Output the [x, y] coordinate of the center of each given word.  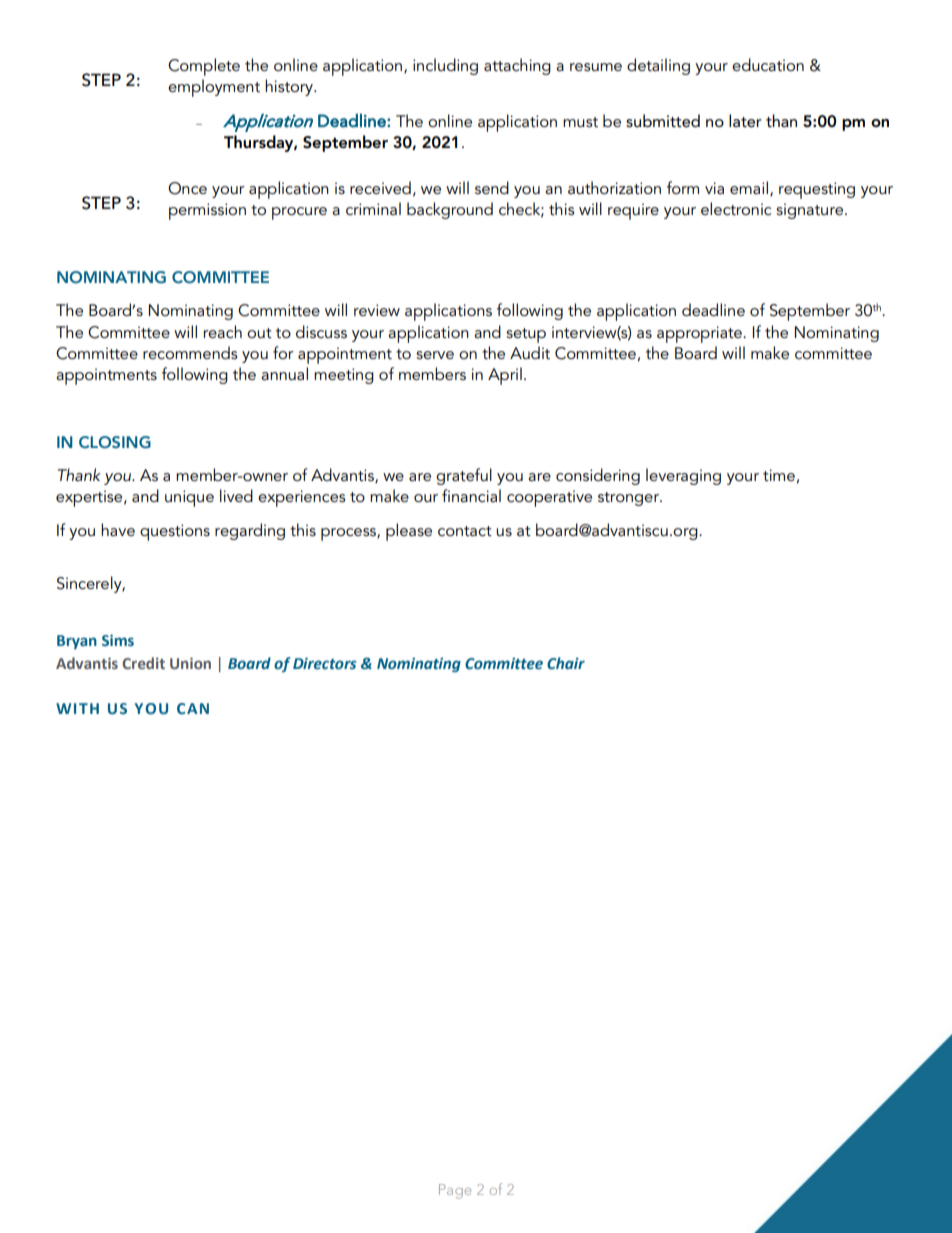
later [745, 121]
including [445, 66]
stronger [629, 499]
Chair [566, 663]
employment [214, 88]
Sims [118, 640]
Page [455, 1191]
